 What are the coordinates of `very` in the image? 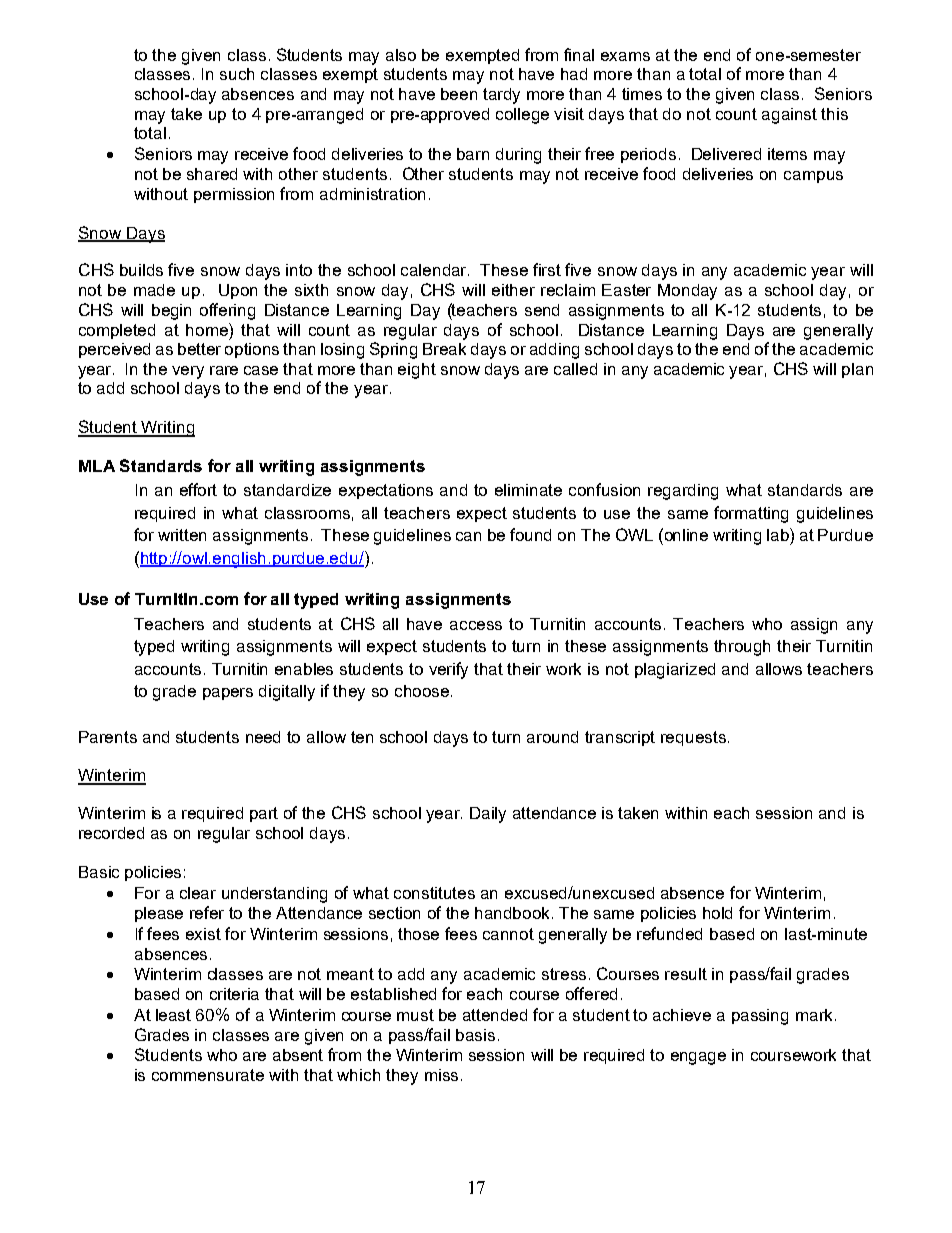 It's located at (188, 372).
